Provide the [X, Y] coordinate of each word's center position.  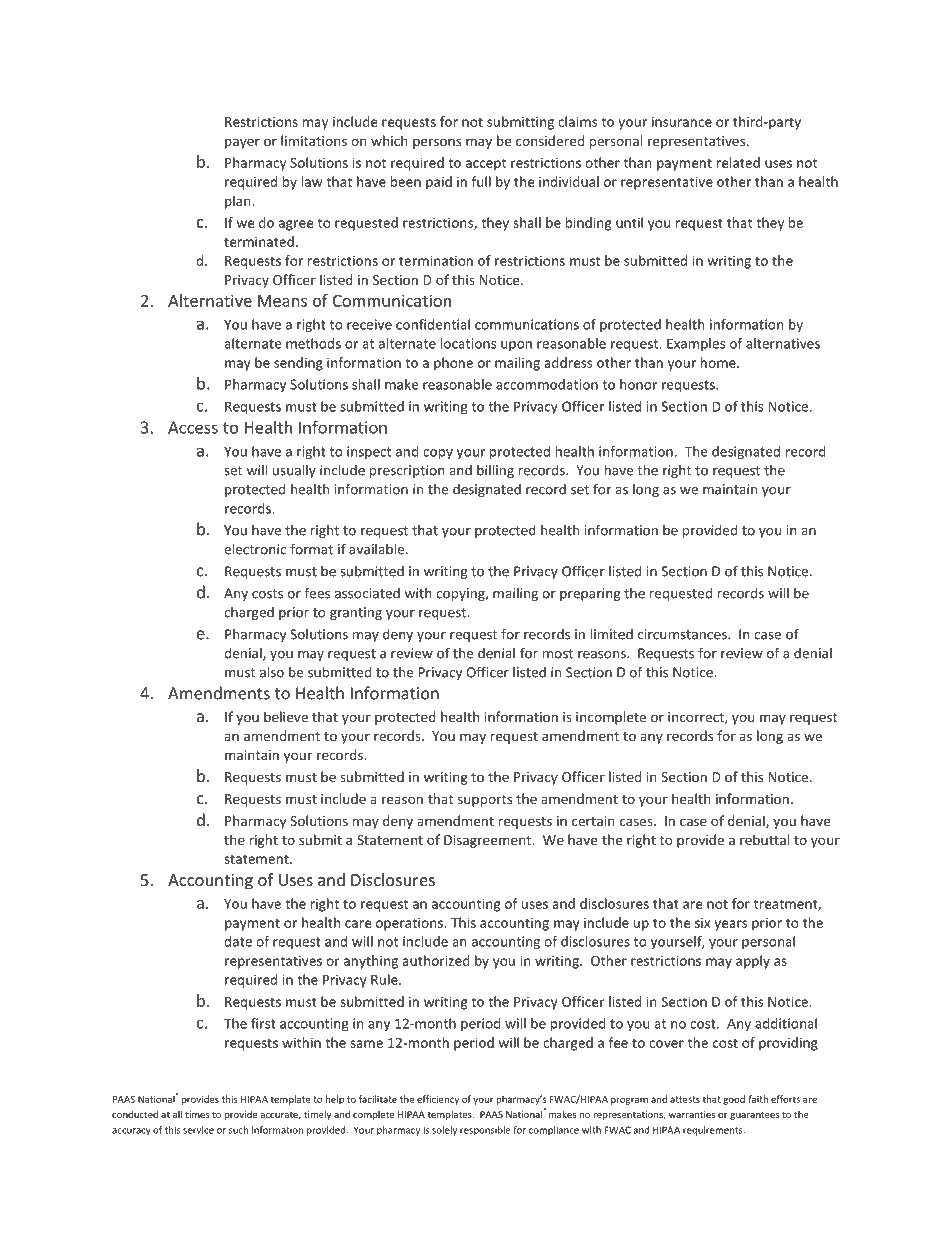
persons [437, 143]
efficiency [438, 1100]
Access [193, 427]
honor [638, 384]
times [197, 1114]
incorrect [697, 718]
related [738, 162]
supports [485, 801]
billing [495, 471]
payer [242, 143]
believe [286, 716]
